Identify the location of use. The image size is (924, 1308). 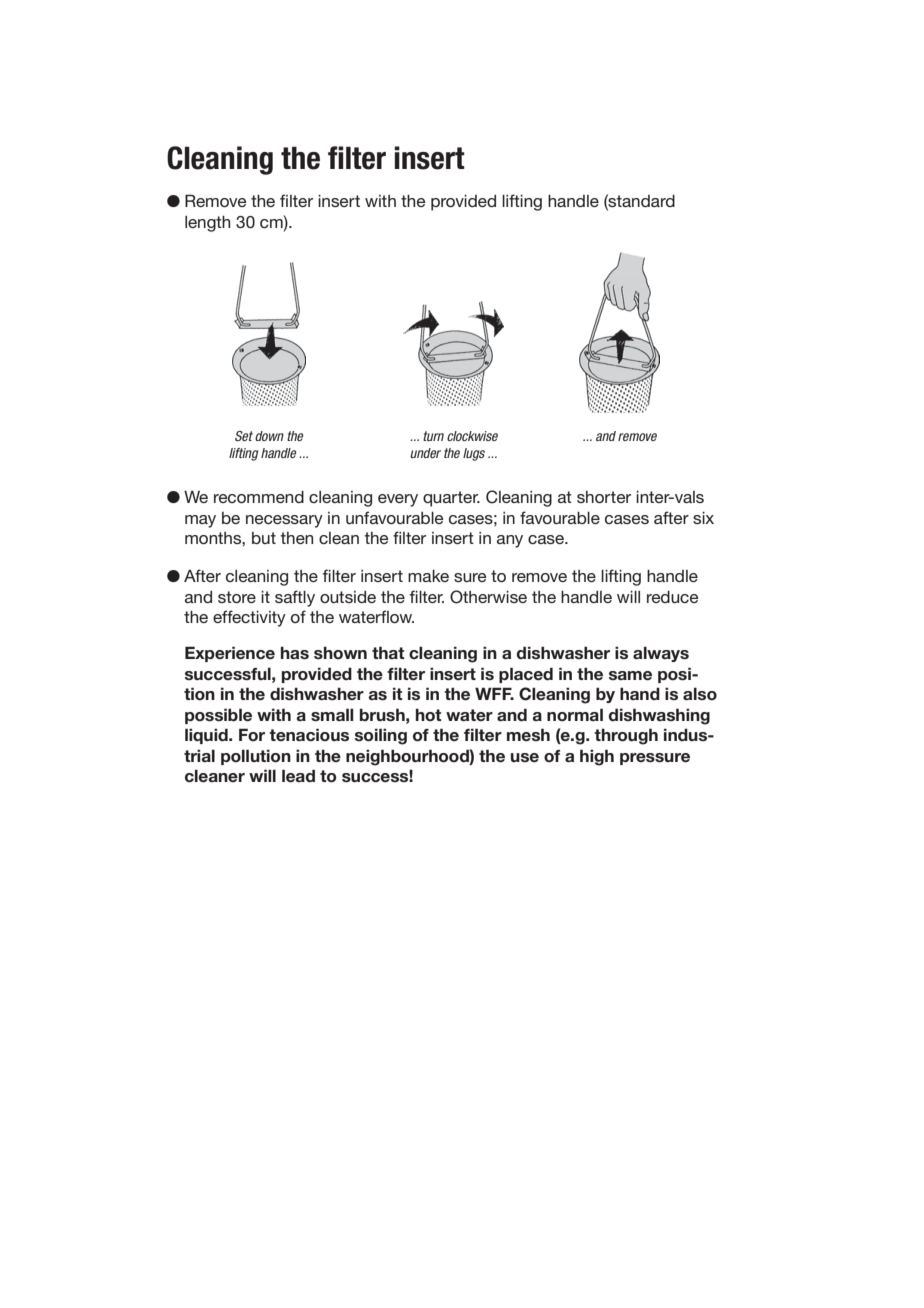
(525, 758).
